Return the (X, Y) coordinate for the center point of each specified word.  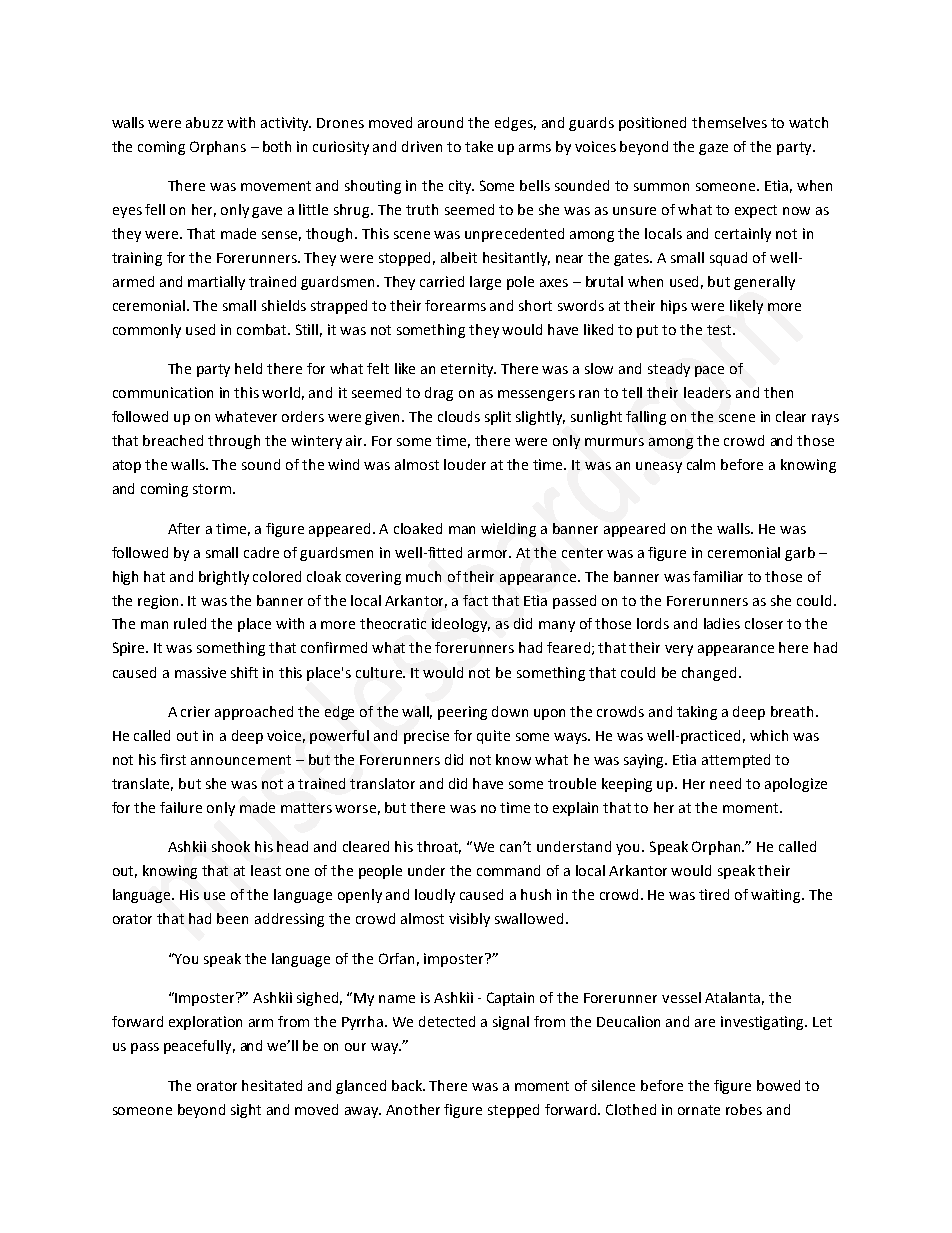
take (479, 146)
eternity (468, 370)
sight (246, 1111)
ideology (461, 625)
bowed (778, 1085)
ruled (190, 623)
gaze (713, 149)
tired (714, 894)
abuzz (204, 122)
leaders (707, 392)
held (248, 368)
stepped (513, 1111)
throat (439, 847)
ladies (722, 623)
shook (231, 846)
